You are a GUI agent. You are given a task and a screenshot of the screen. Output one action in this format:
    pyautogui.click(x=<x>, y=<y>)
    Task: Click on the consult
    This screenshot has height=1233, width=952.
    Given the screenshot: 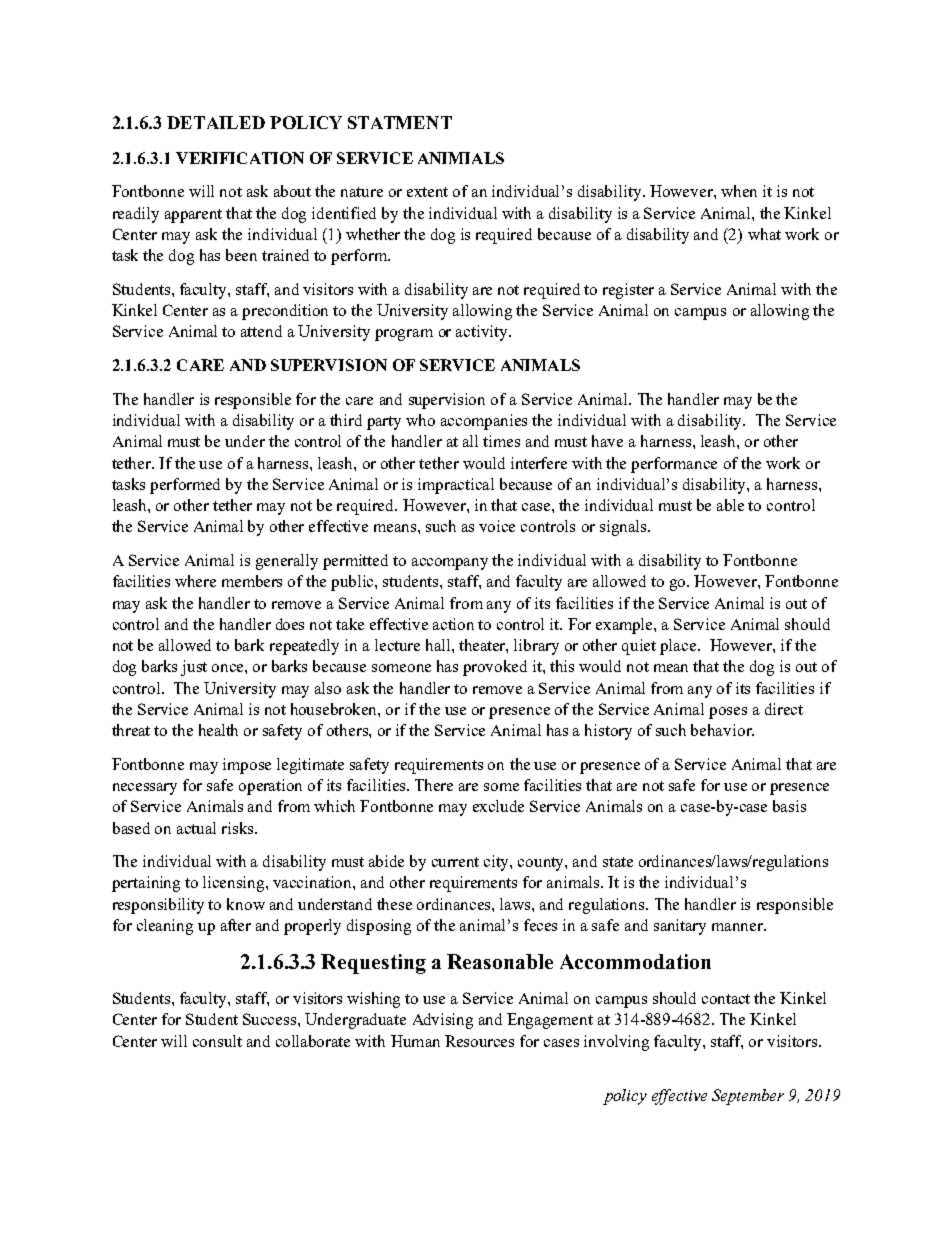 What is the action you would take?
    pyautogui.click(x=217, y=1041)
